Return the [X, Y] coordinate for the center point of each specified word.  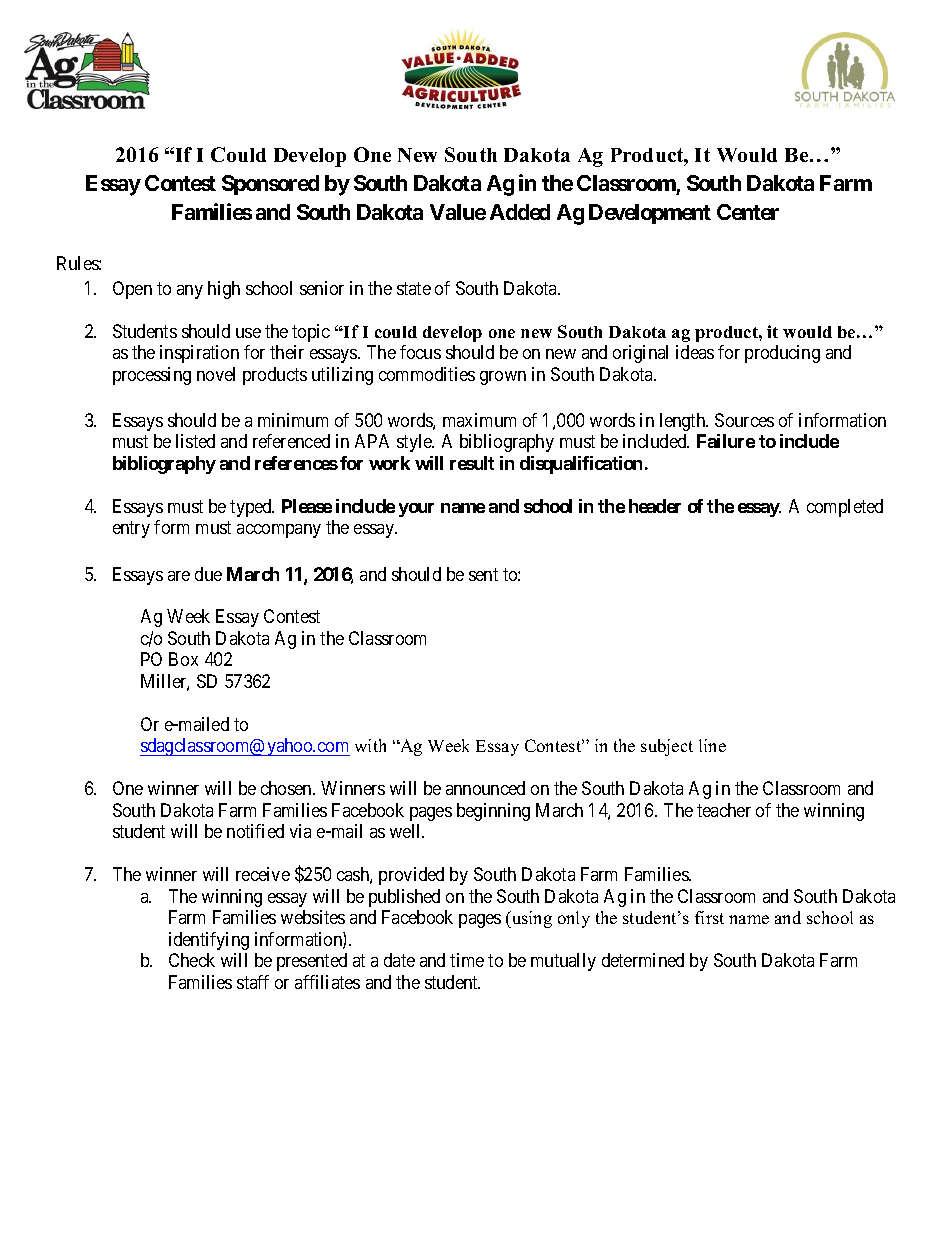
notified [255, 831]
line [712, 745]
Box [183, 659]
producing [782, 354]
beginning [493, 812]
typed [252, 508]
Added [520, 212]
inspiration [199, 354]
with [370, 745]
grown [503, 378]
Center [748, 212]
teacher [724, 810]
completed [845, 508]
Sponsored [270, 185]
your [416, 510]
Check [192, 960]
